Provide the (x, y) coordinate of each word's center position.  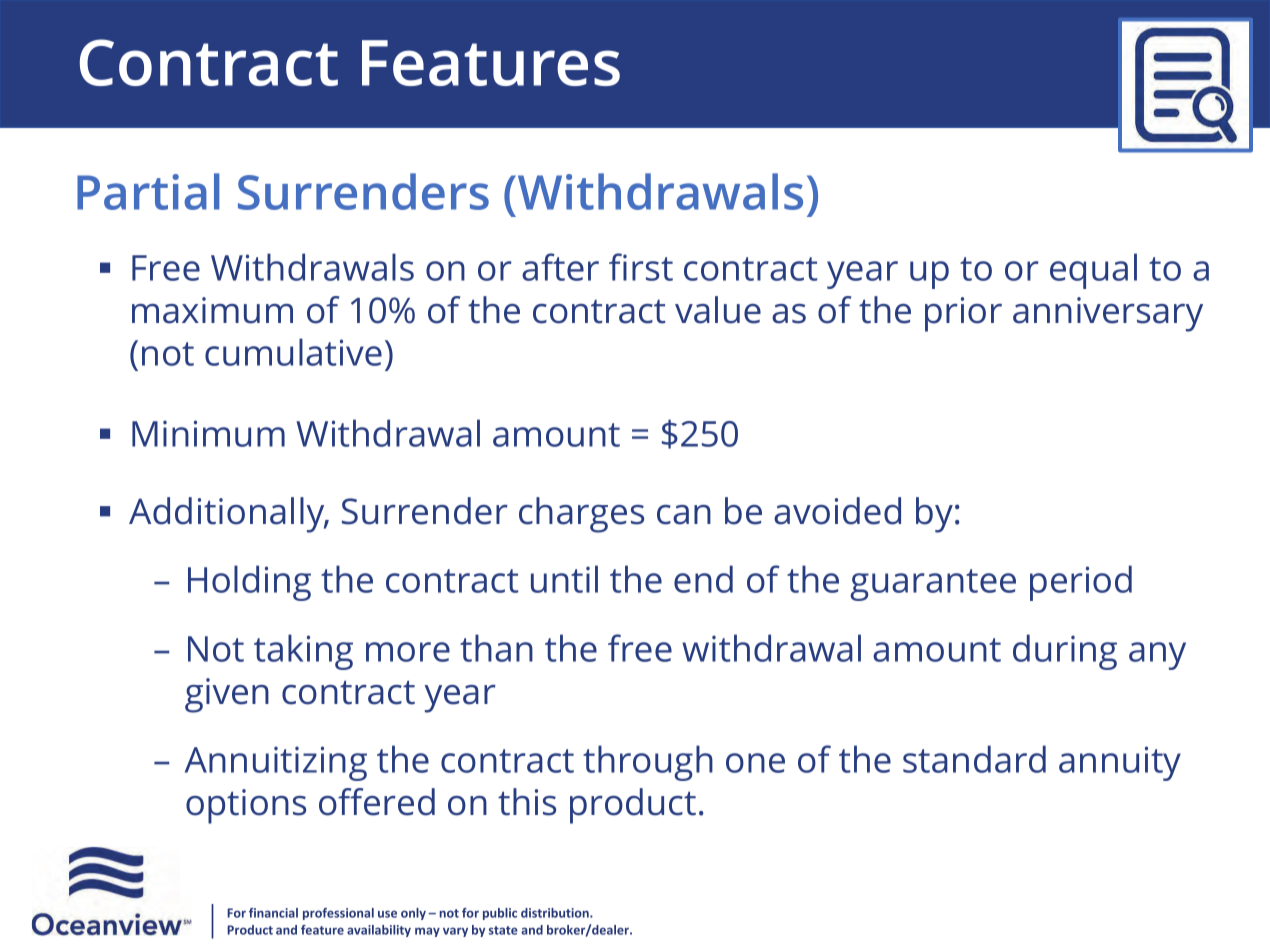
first (641, 267)
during (1065, 652)
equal (1093, 271)
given (227, 695)
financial (273, 913)
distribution (556, 913)
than (496, 648)
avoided (837, 511)
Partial (148, 191)
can (684, 515)
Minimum (208, 433)
